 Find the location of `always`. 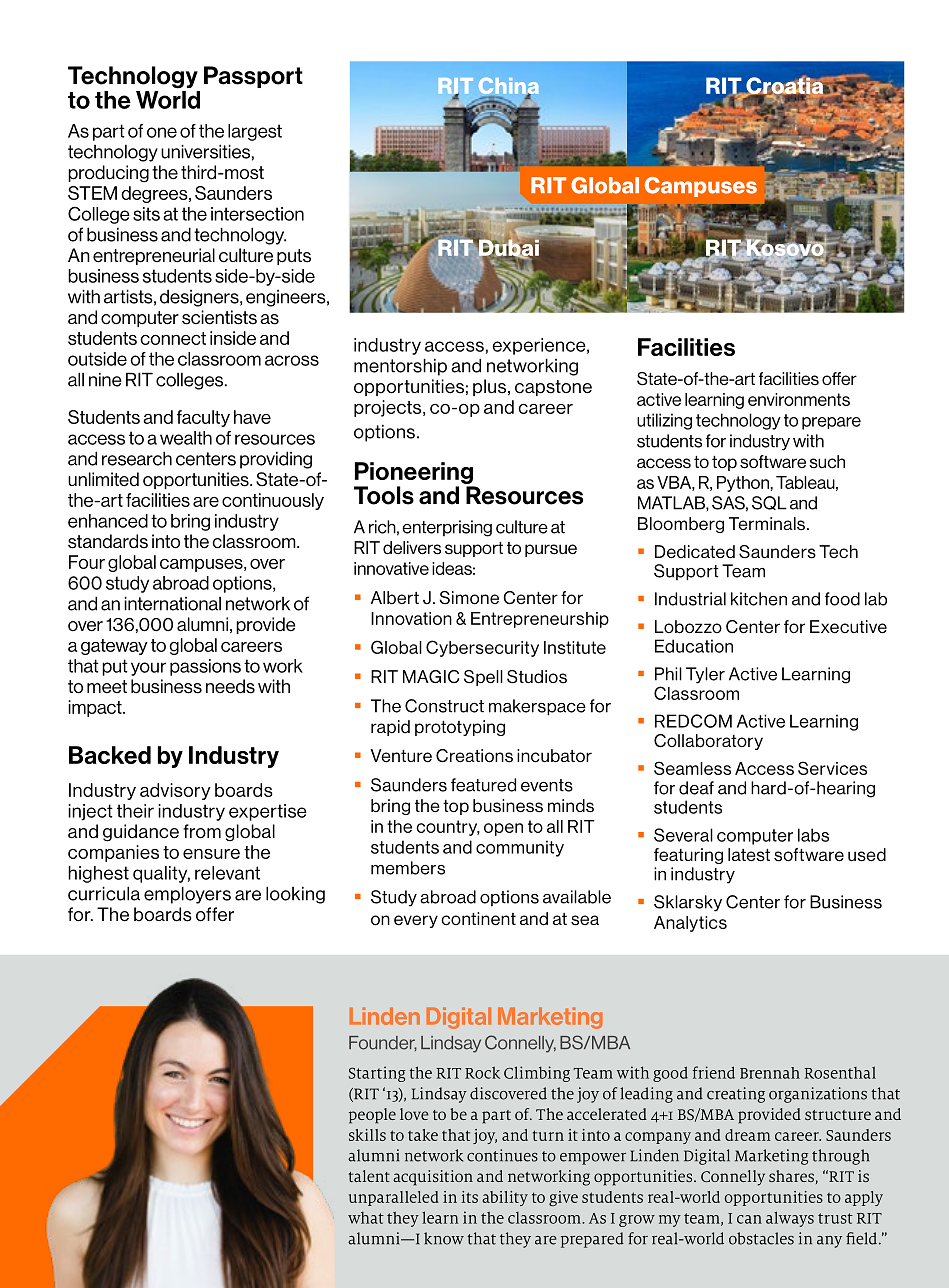

always is located at coordinates (790, 1219).
